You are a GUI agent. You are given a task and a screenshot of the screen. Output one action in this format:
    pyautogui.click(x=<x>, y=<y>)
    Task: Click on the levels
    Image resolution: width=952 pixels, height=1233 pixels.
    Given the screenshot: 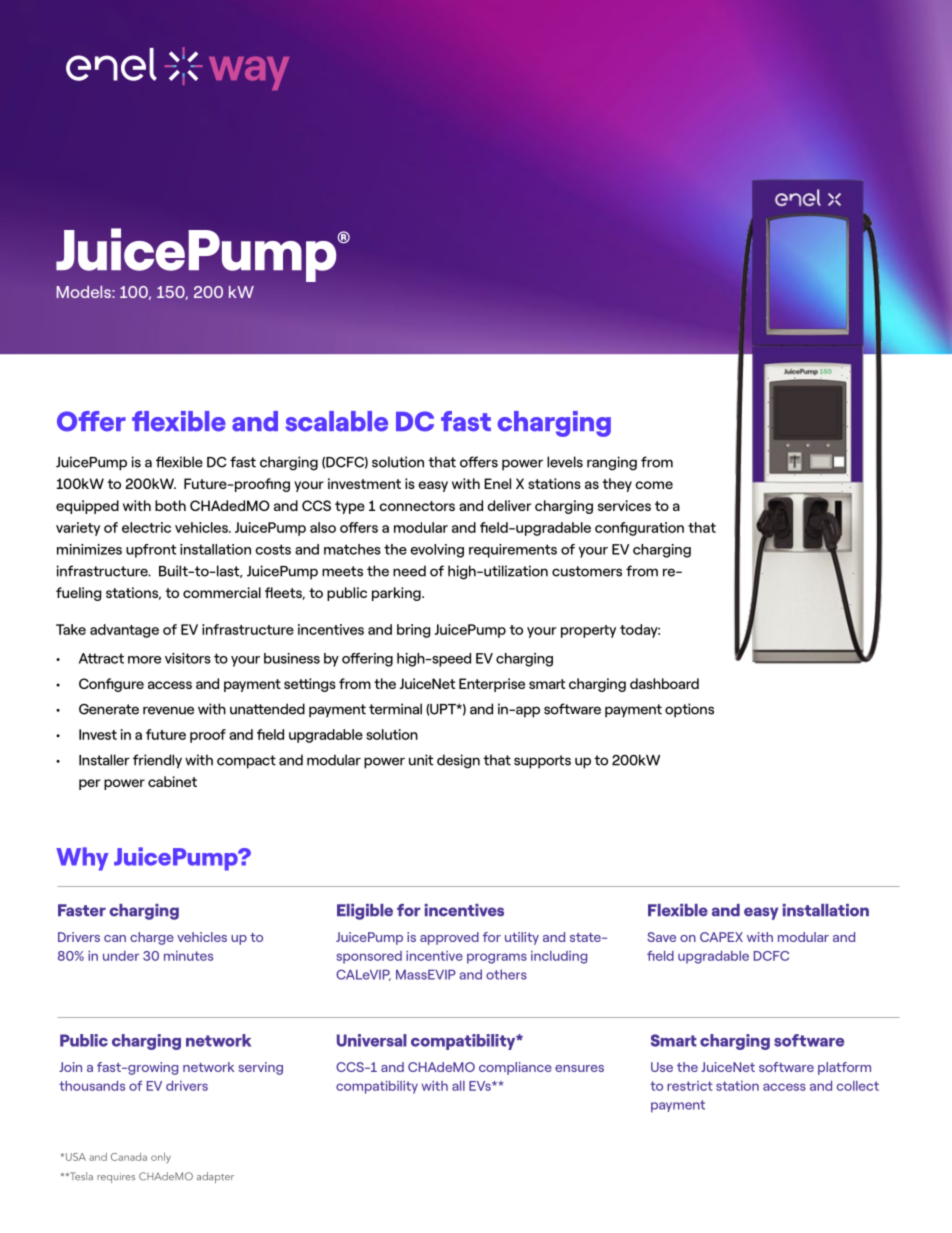 What is the action you would take?
    pyautogui.click(x=565, y=462)
